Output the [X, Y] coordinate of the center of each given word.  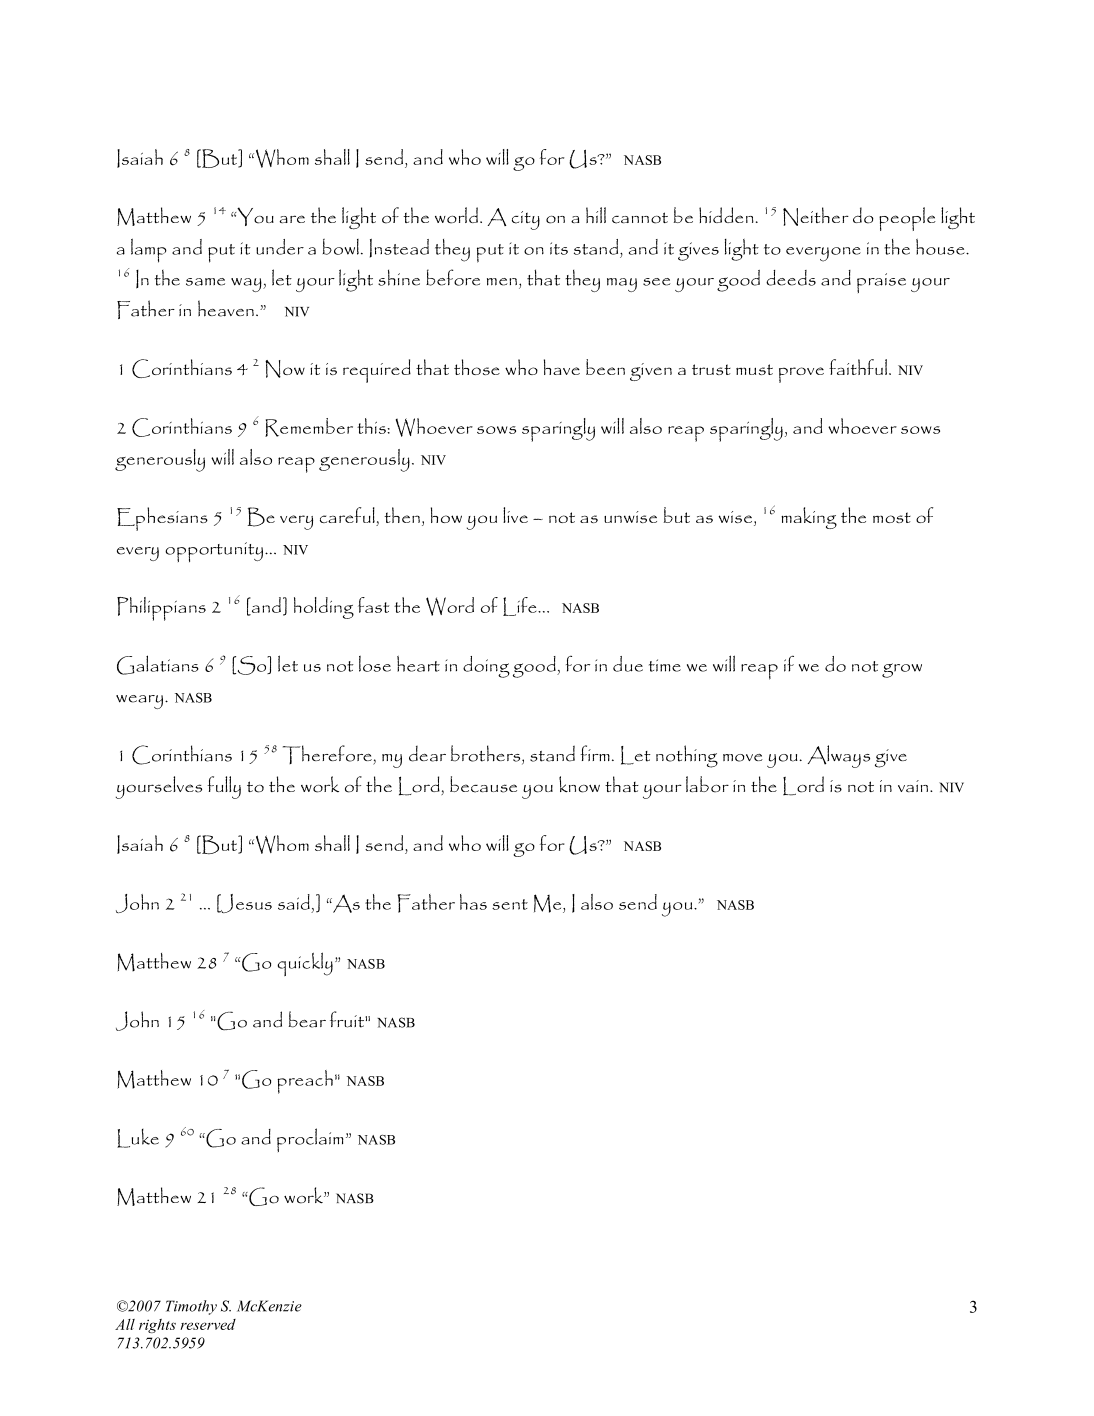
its [559, 248]
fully [224, 787]
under [280, 247]
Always [839, 756]
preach [305, 1082]
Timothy [191, 1307]
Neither [816, 216]
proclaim [310, 1140]
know [579, 784]
